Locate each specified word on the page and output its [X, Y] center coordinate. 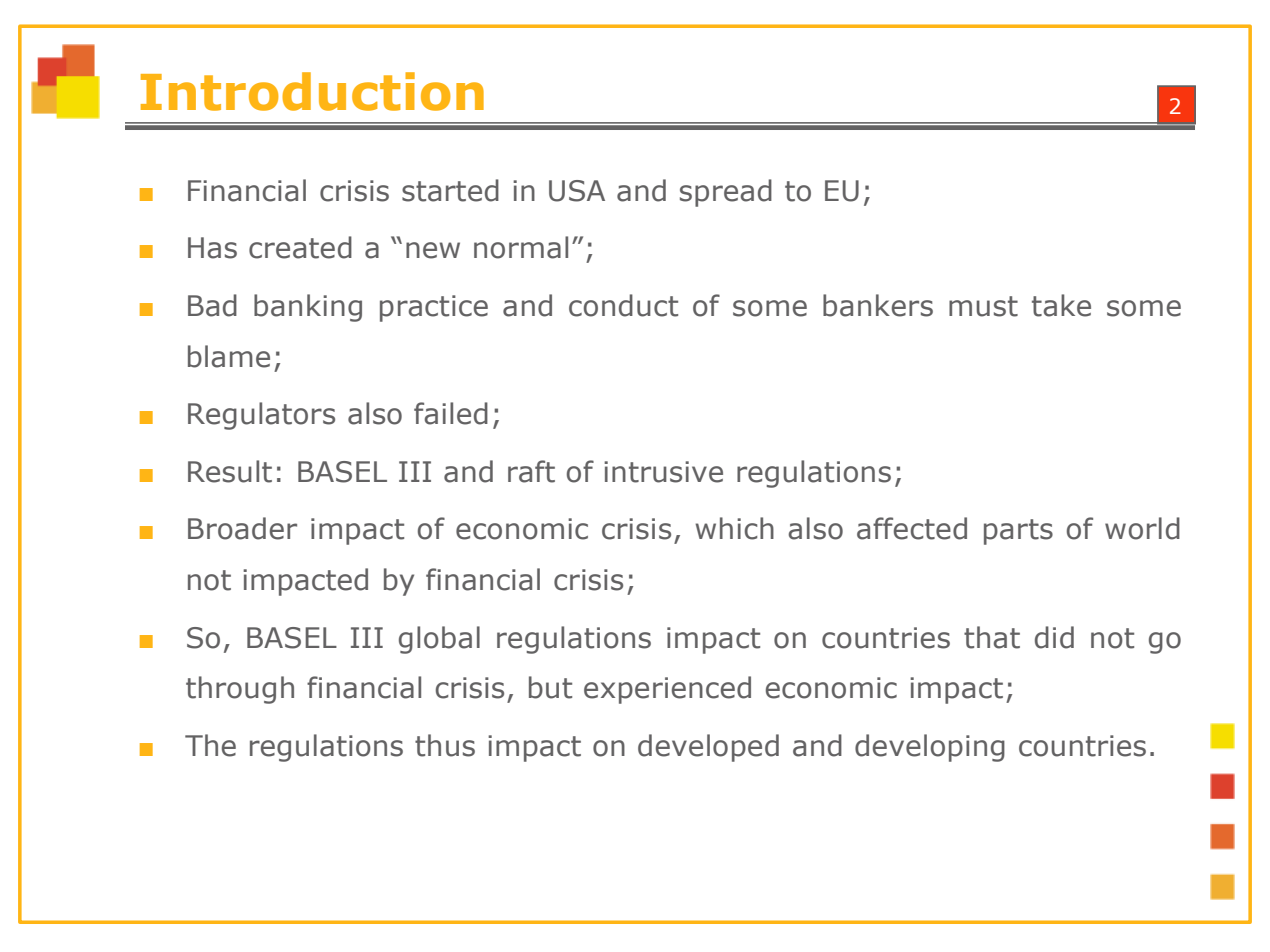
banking [308, 308]
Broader [242, 528]
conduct [623, 305]
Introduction [312, 91]
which [734, 528]
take [1061, 305]
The [210, 745]
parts [1018, 532]
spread [726, 193]
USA [577, 191]
